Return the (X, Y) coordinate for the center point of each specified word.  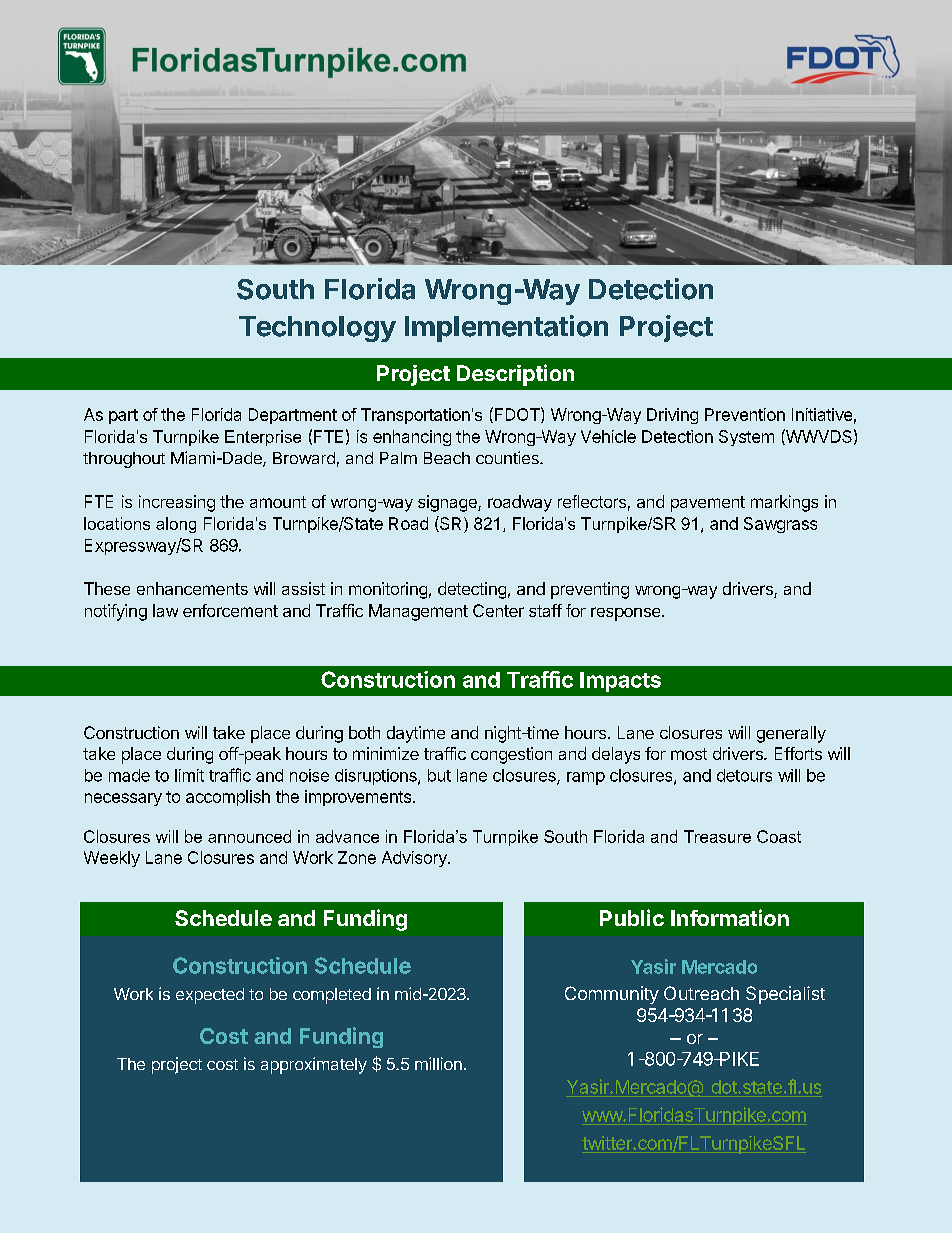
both (364, 732)
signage (448, 503)
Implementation (506, 328)
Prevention (745, 414)
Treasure (717, 836)
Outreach (701, 993)
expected (210, 996)
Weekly (112, 859)
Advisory (415, 859)
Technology (317, 329)
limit (189, 775)
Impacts (620, 682)
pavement (708, 504)
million (438, 1063)
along (176, 525)
